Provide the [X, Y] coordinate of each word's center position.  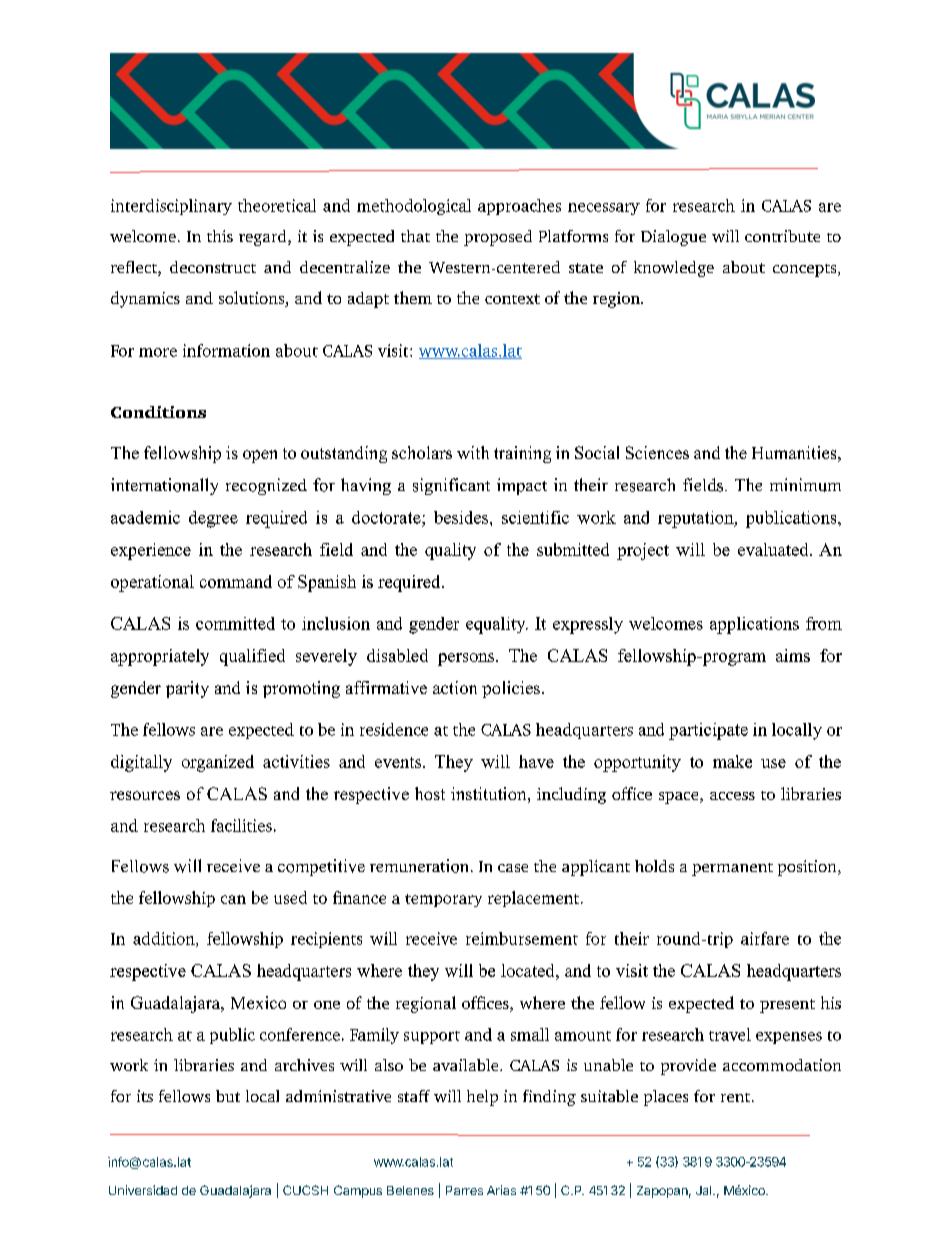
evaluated [774, 549]
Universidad [143, 1190]
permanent [732, 869]
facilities [241, 825]
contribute [782, 236]
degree [213, 519]
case [513, 868]
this [220, 236]
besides [462, 517]
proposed [498, 238]
